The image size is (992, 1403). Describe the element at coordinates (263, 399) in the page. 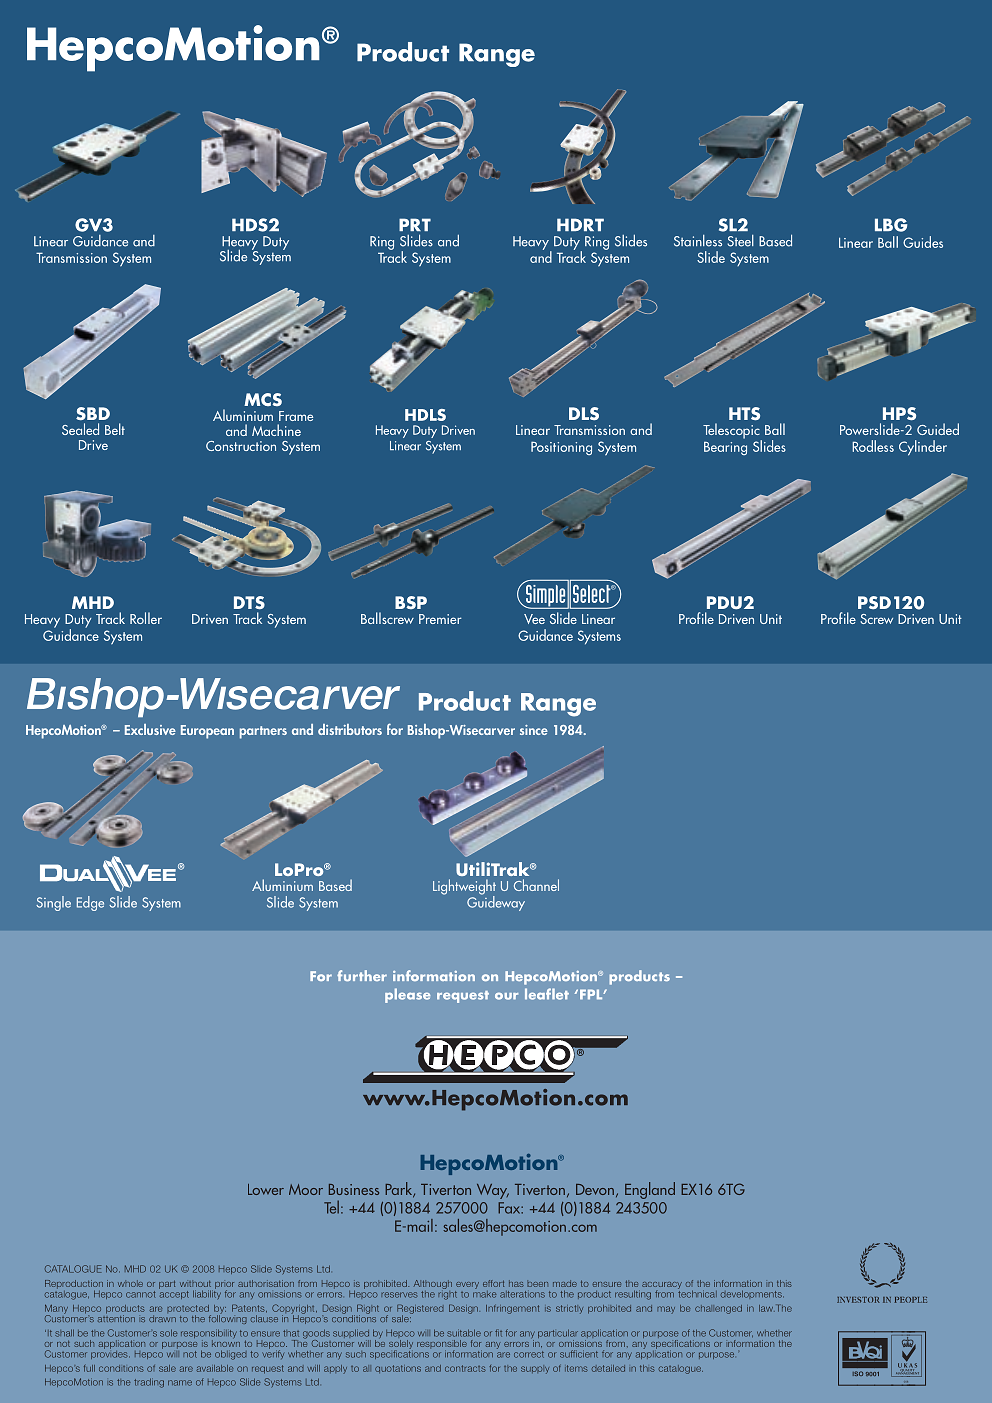

I see `MCS` at that location.
